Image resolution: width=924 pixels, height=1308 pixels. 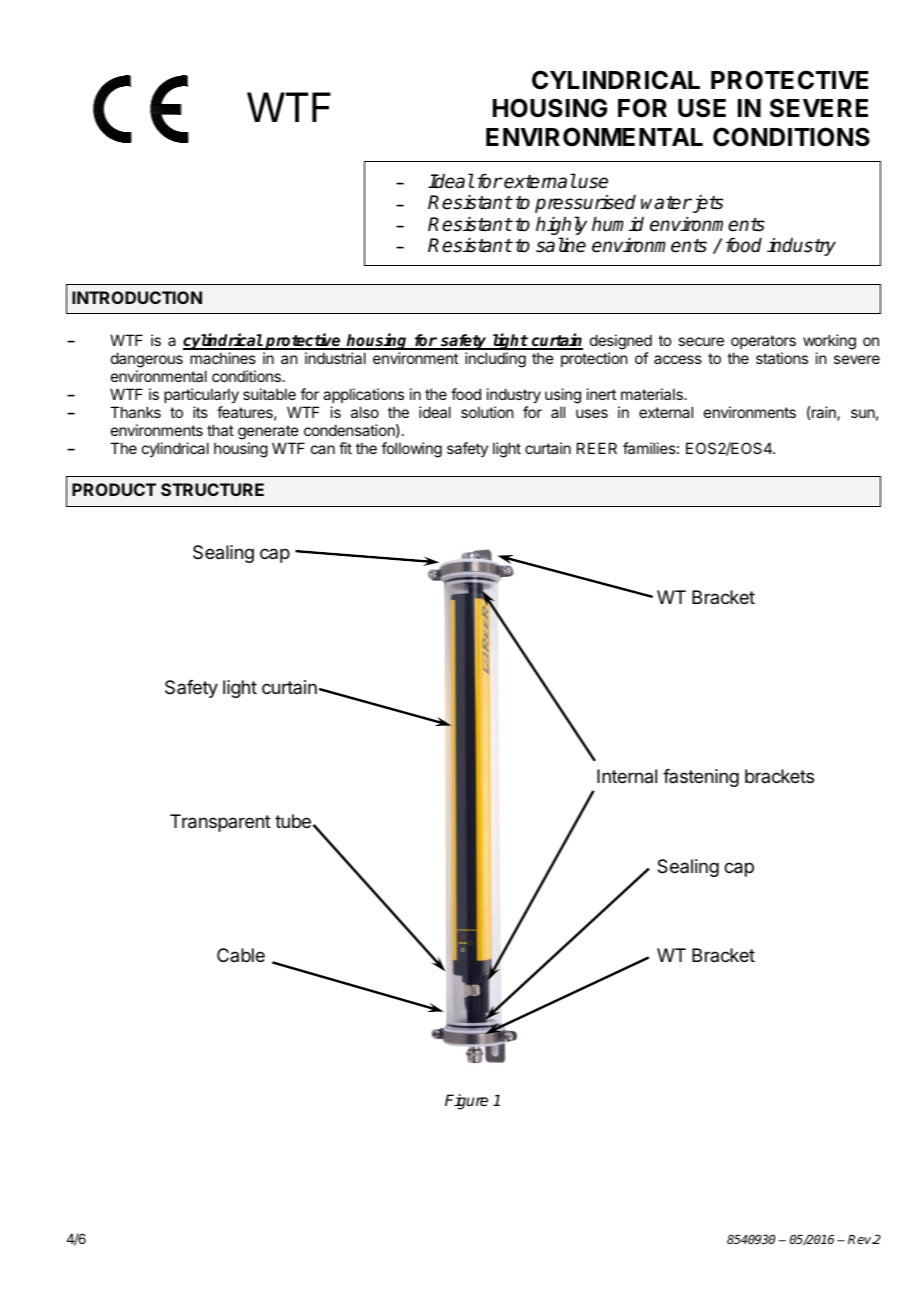 What do you see at coordinates (293, 821) in the screenshot?
I see `tube` at bounding box center [293, 821].
